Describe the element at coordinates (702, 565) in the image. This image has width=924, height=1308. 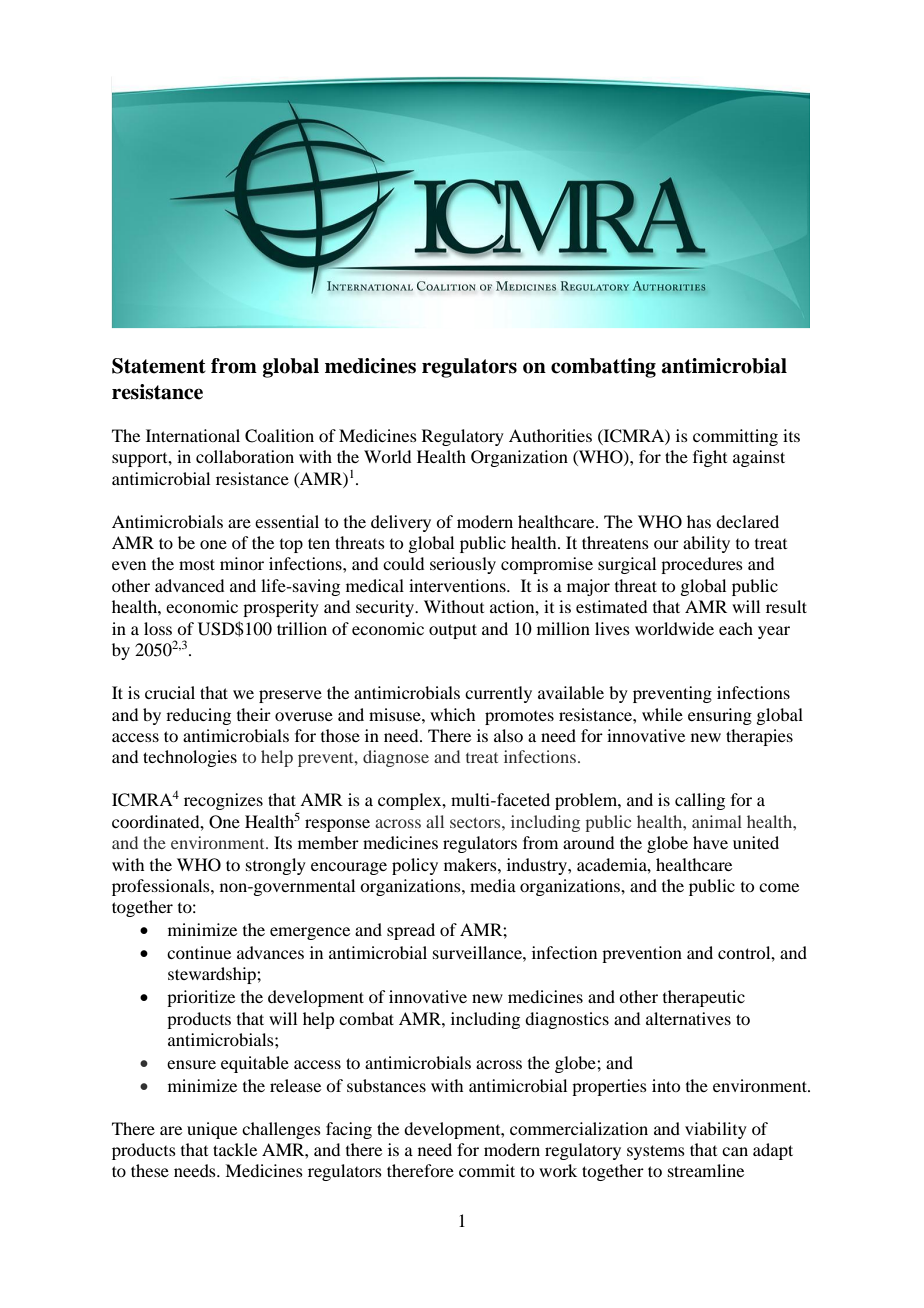
I see `procedures` at that location.
